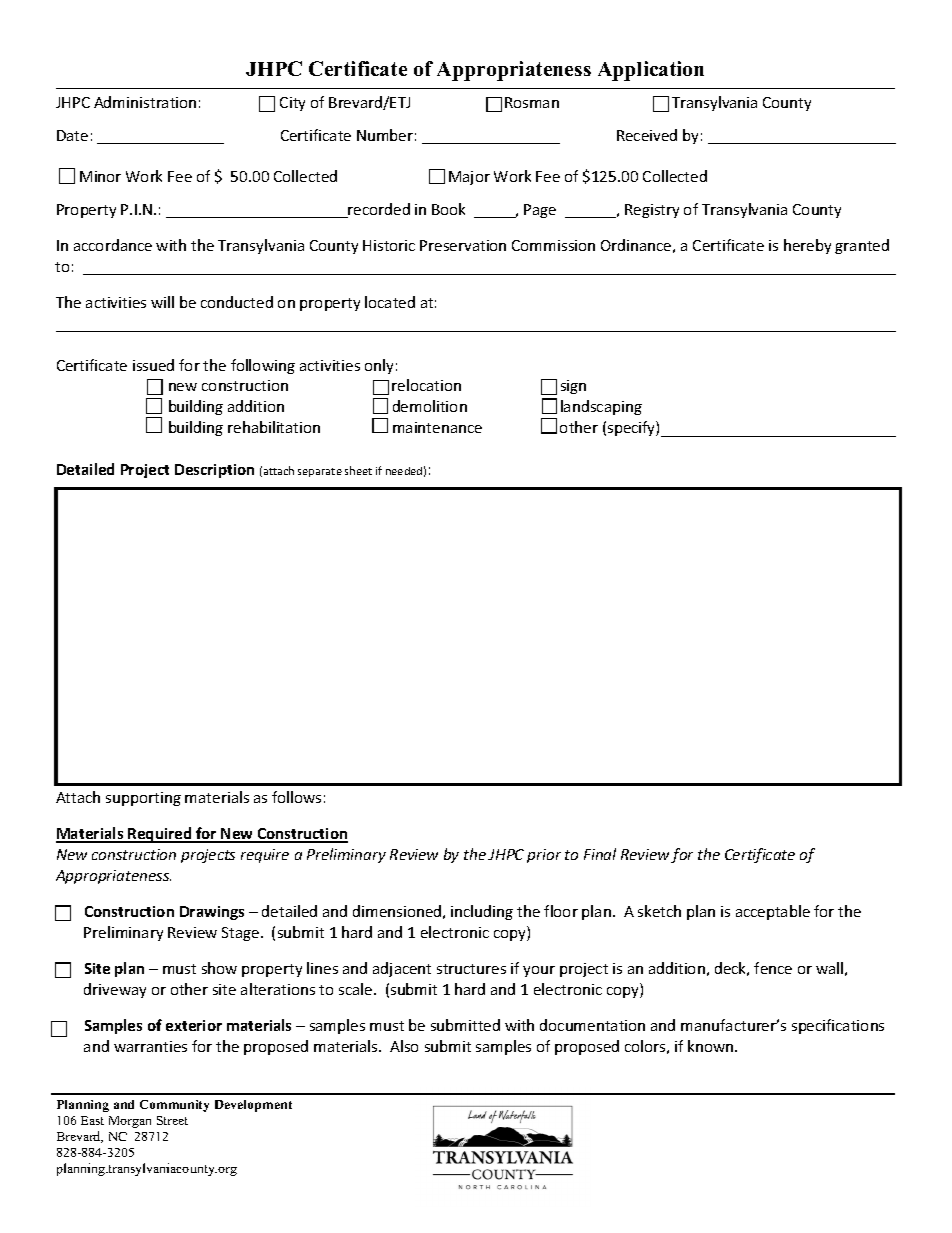 Image resolution: width=952 pixels, height=1233 pixels. Describe the element at coordinates (174, 1106) in the screenshot. I see `Community` at that location.
